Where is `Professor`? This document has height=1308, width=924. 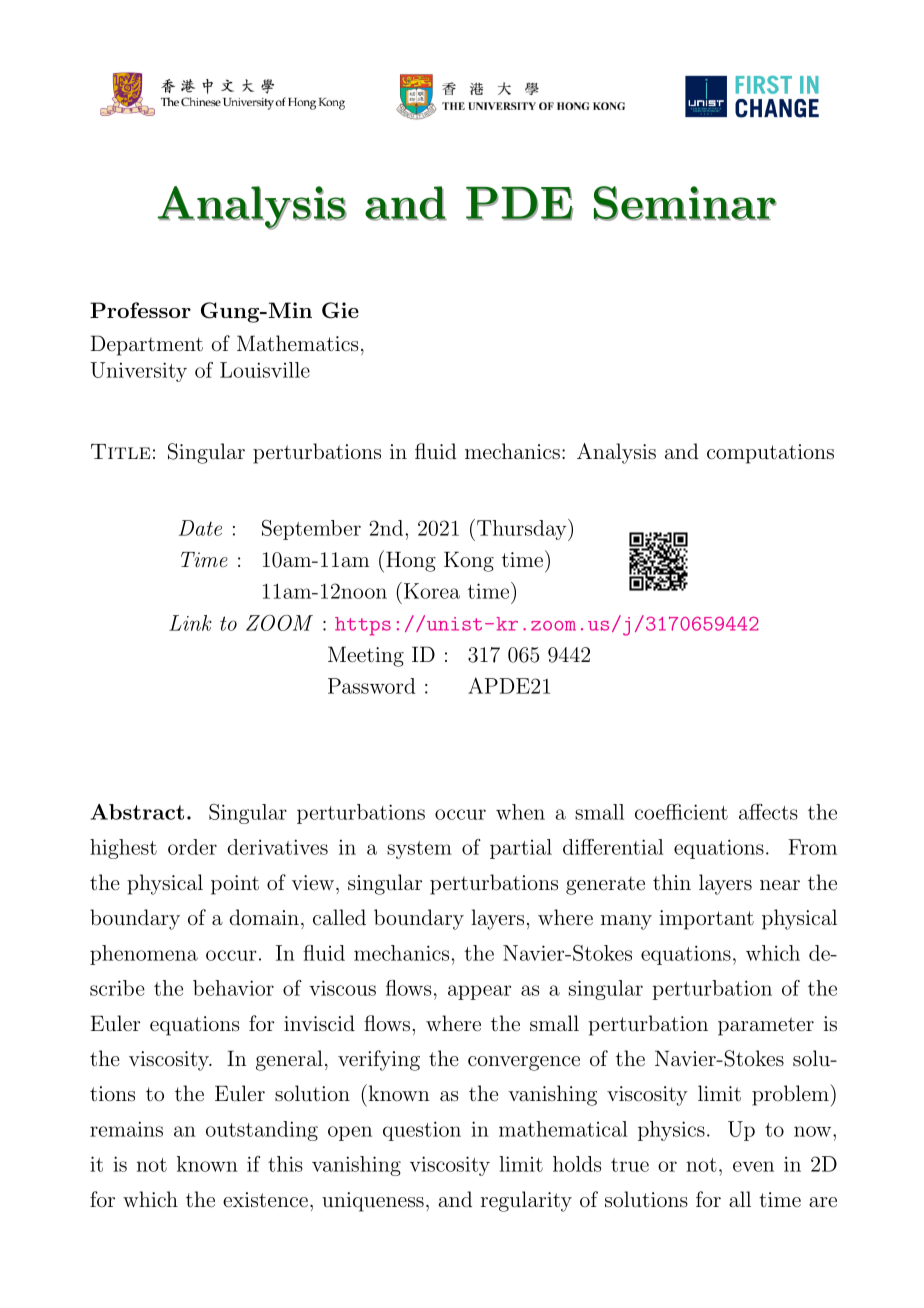 Professor is located at coordinates (140, 310).
